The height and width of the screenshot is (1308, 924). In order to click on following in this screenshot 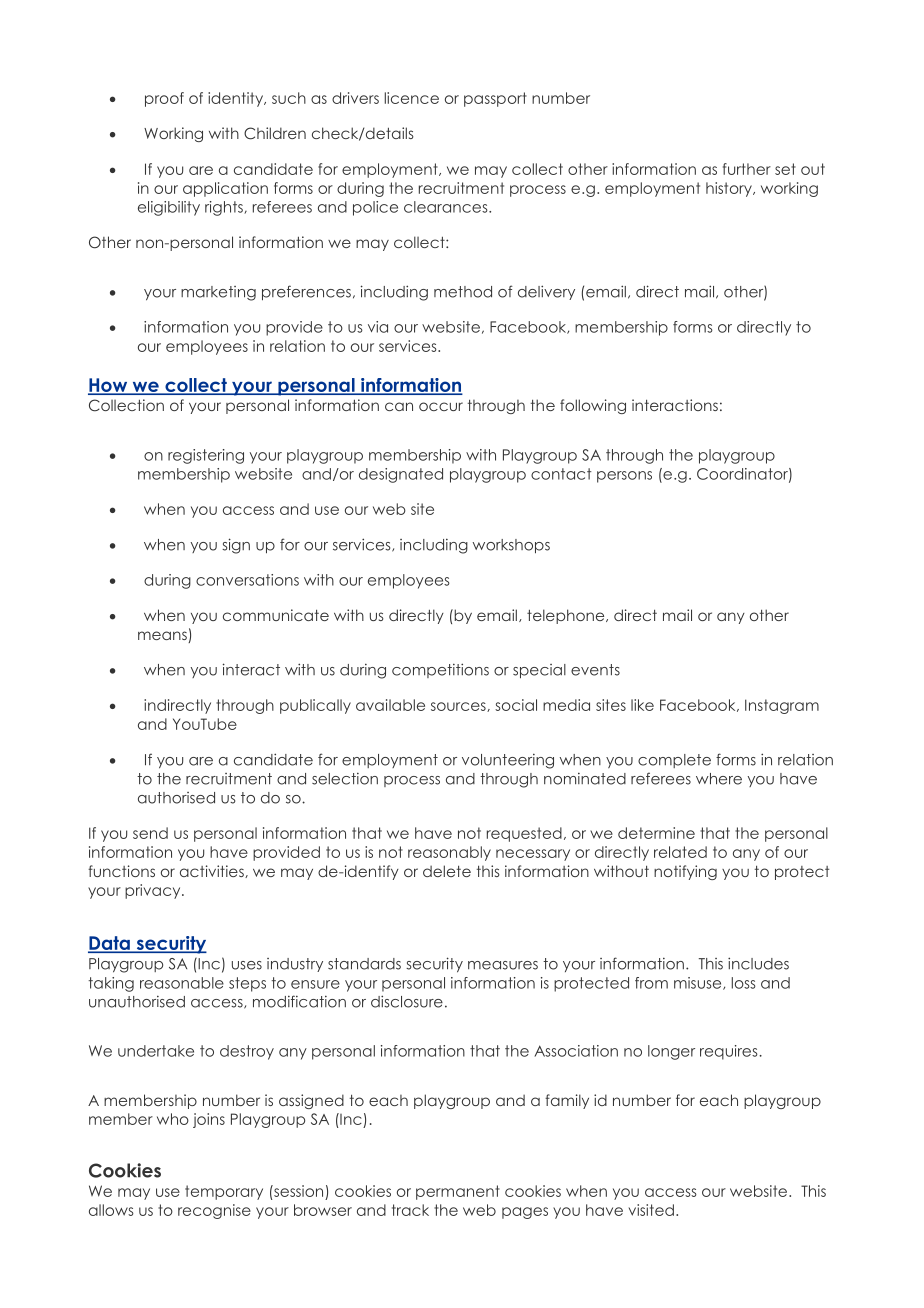, I will do `click(593, 406)`.
